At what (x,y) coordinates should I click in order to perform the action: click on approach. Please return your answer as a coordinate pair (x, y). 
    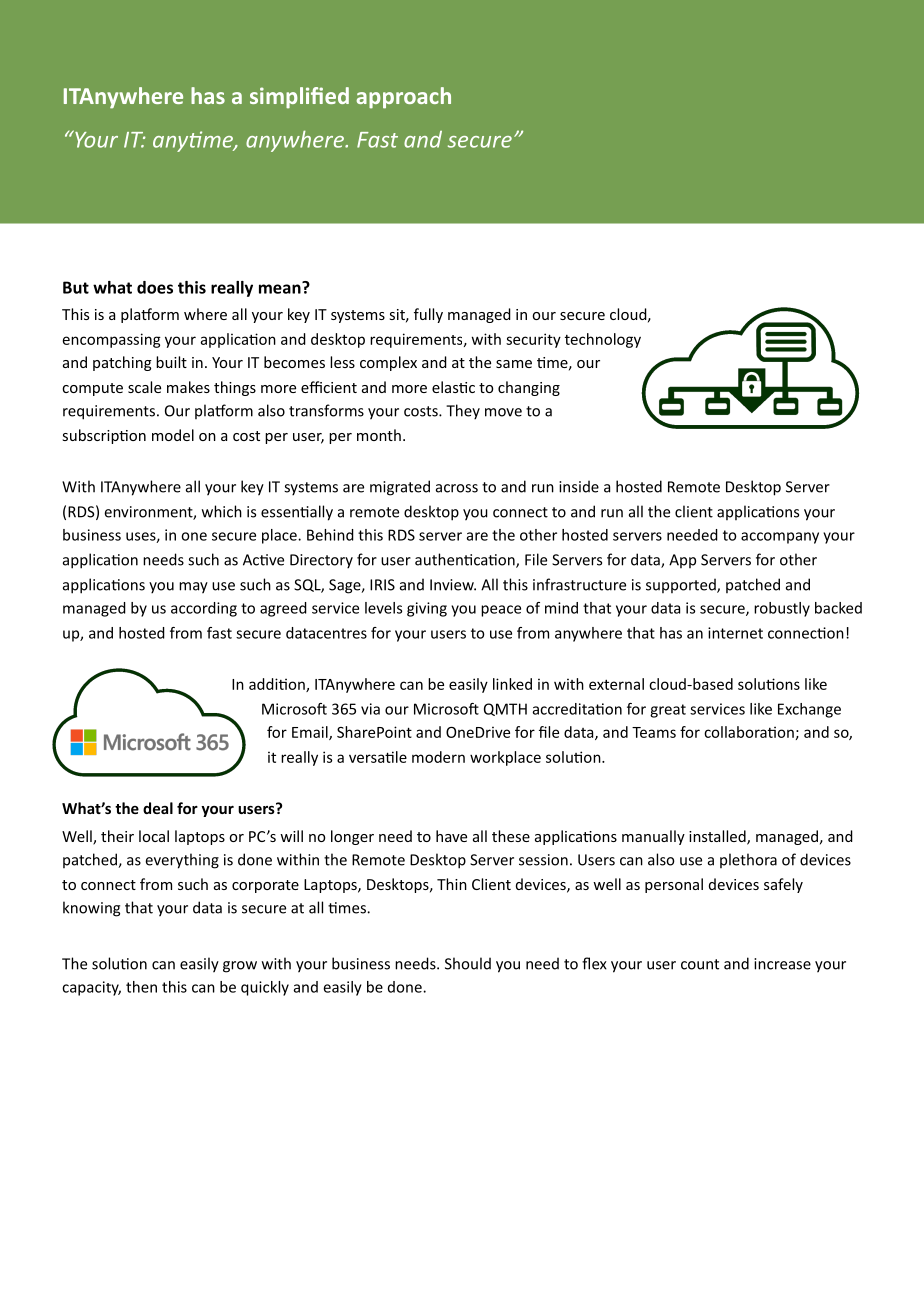
    Looking at the image, I should click on (403, 98).
